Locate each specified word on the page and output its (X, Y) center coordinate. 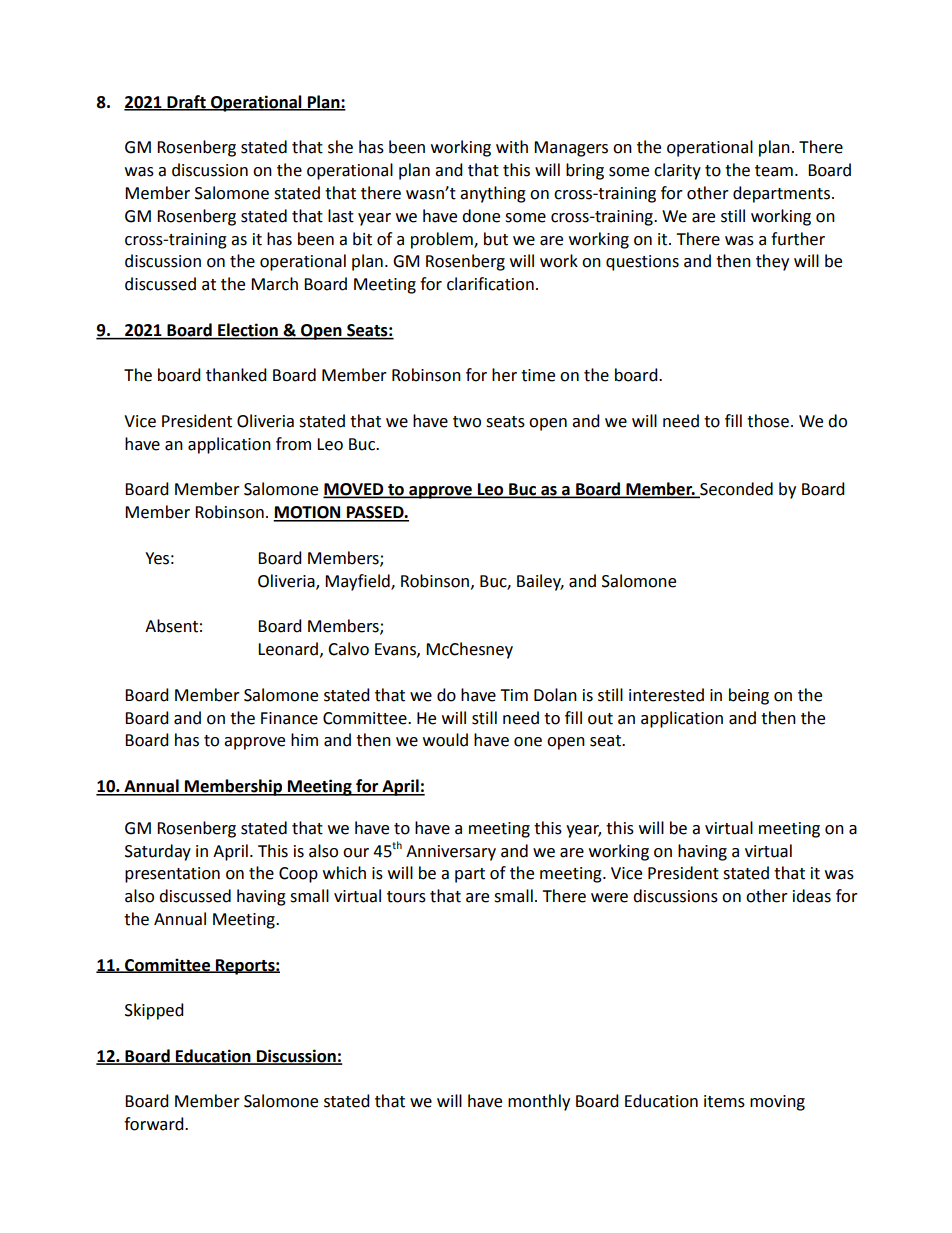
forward (155, 1124)
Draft (186, 102)
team (774, 171)
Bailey (540, 582)
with (512, 147)
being (749, 696)
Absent (171, 626)
